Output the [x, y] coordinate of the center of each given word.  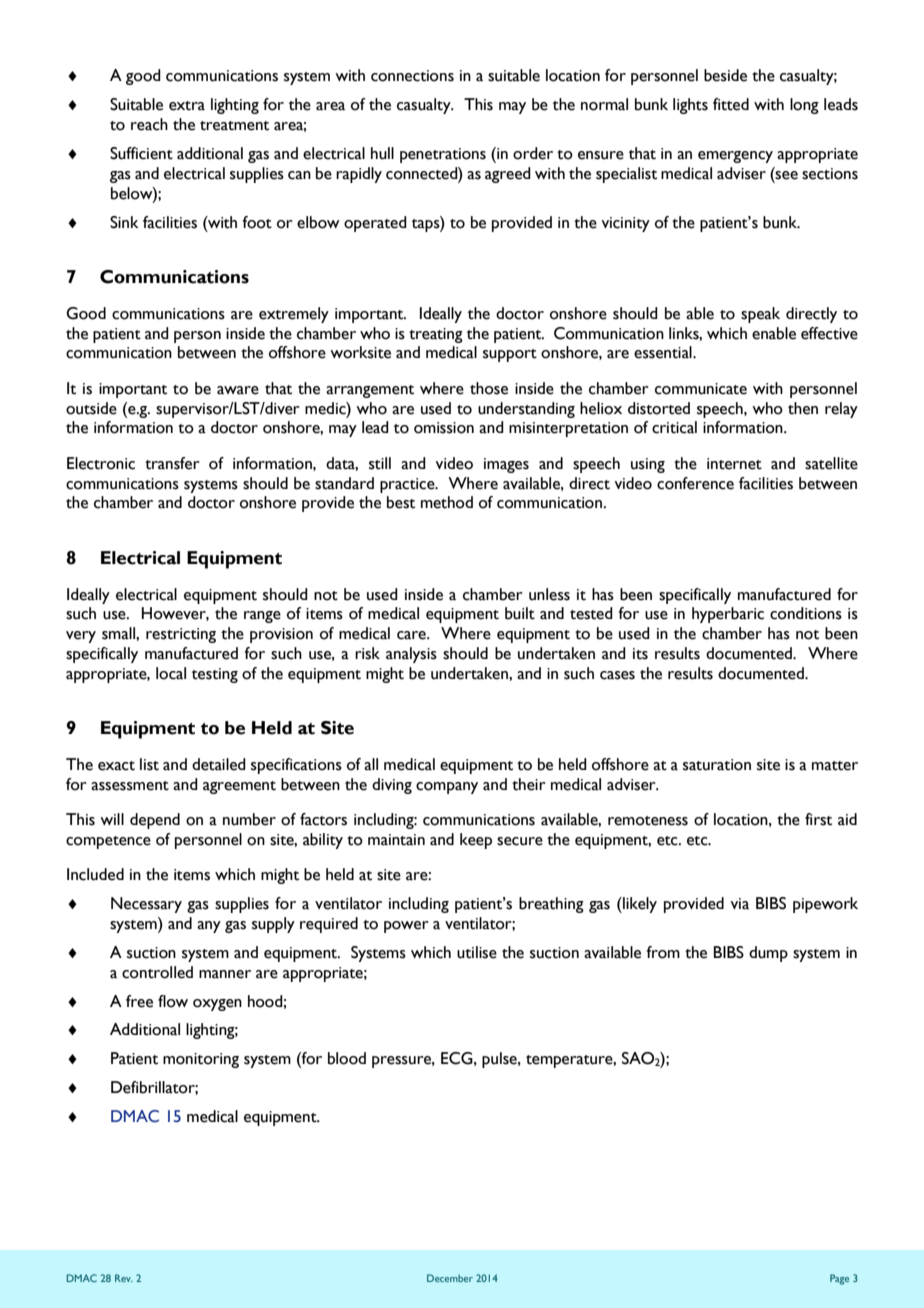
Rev [124, 1278]
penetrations [443, 155]
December [450, 1278]
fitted [731, 104]
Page [839, 1279]
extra [187, 106]
